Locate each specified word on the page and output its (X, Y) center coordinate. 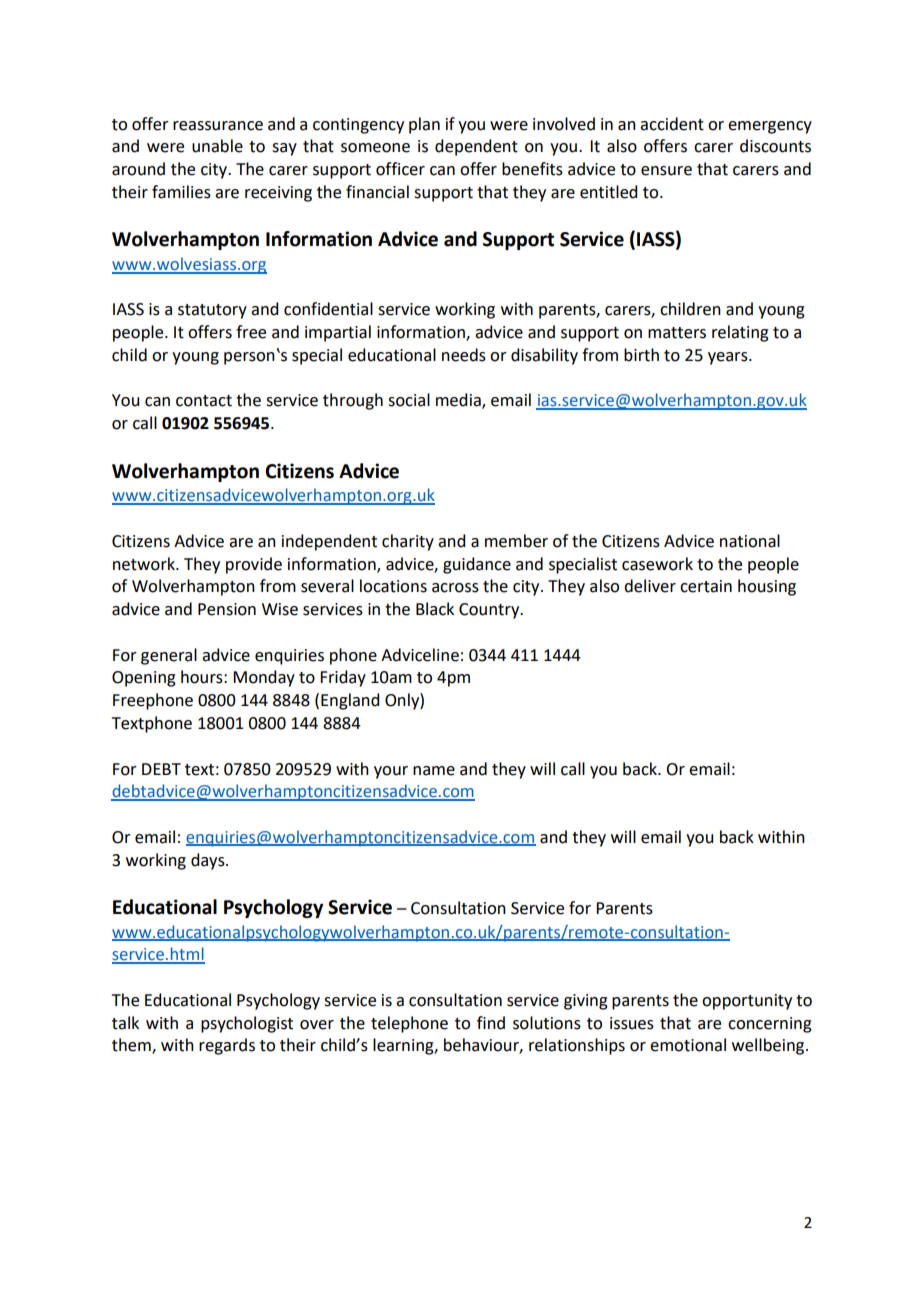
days (209, 861)
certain (706, 586)
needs (464, 355)
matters (677, 333)
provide (254, 565)
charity (408, 542)
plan (424, 125)
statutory (212, 311)
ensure (666, 171)
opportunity (747, 1002)
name (434, 771)
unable (217, 146)
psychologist (247, 1024)
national (750, 541)
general (169, 656)
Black (435, 609)
